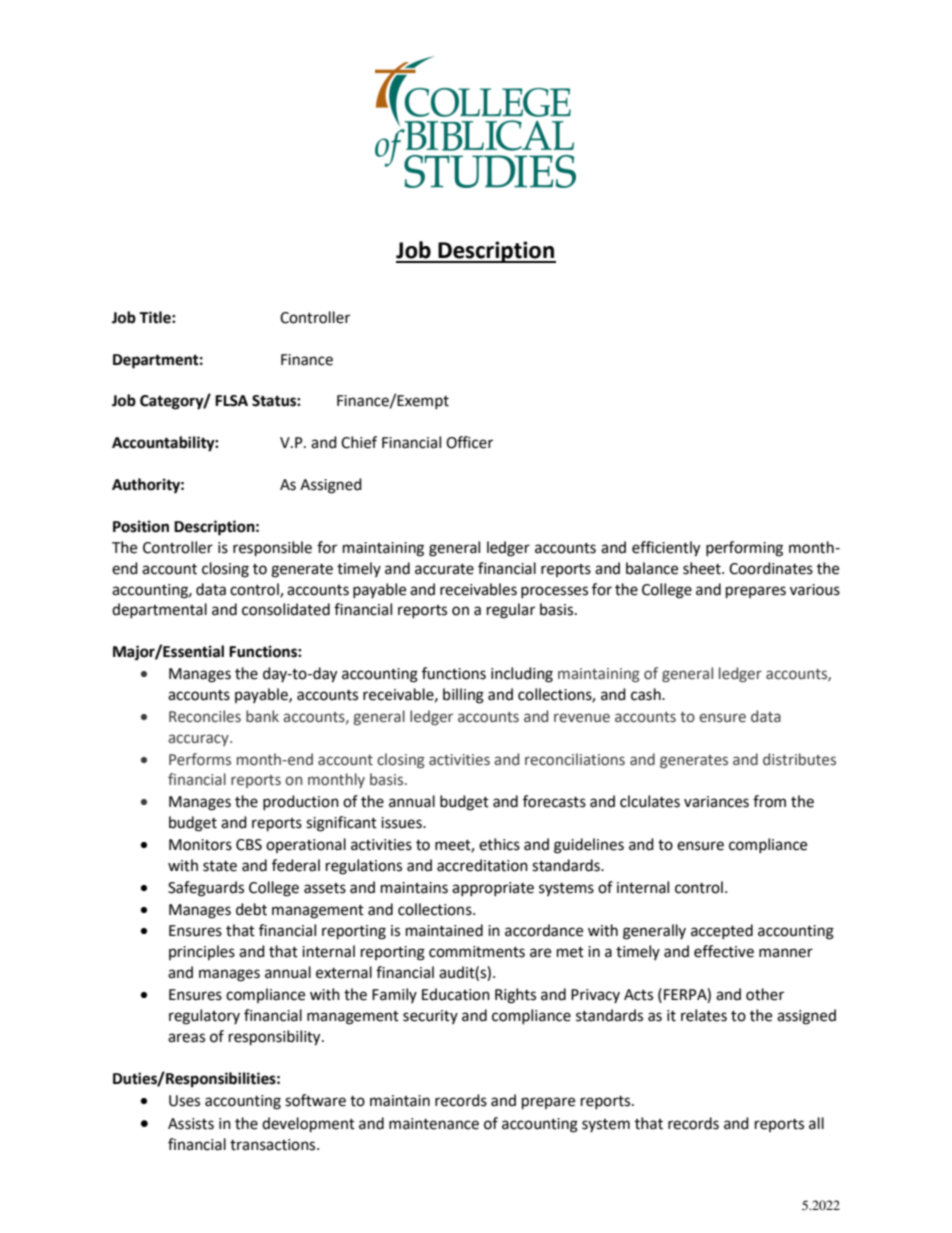  I want to click on cash, so click(647, 694).
